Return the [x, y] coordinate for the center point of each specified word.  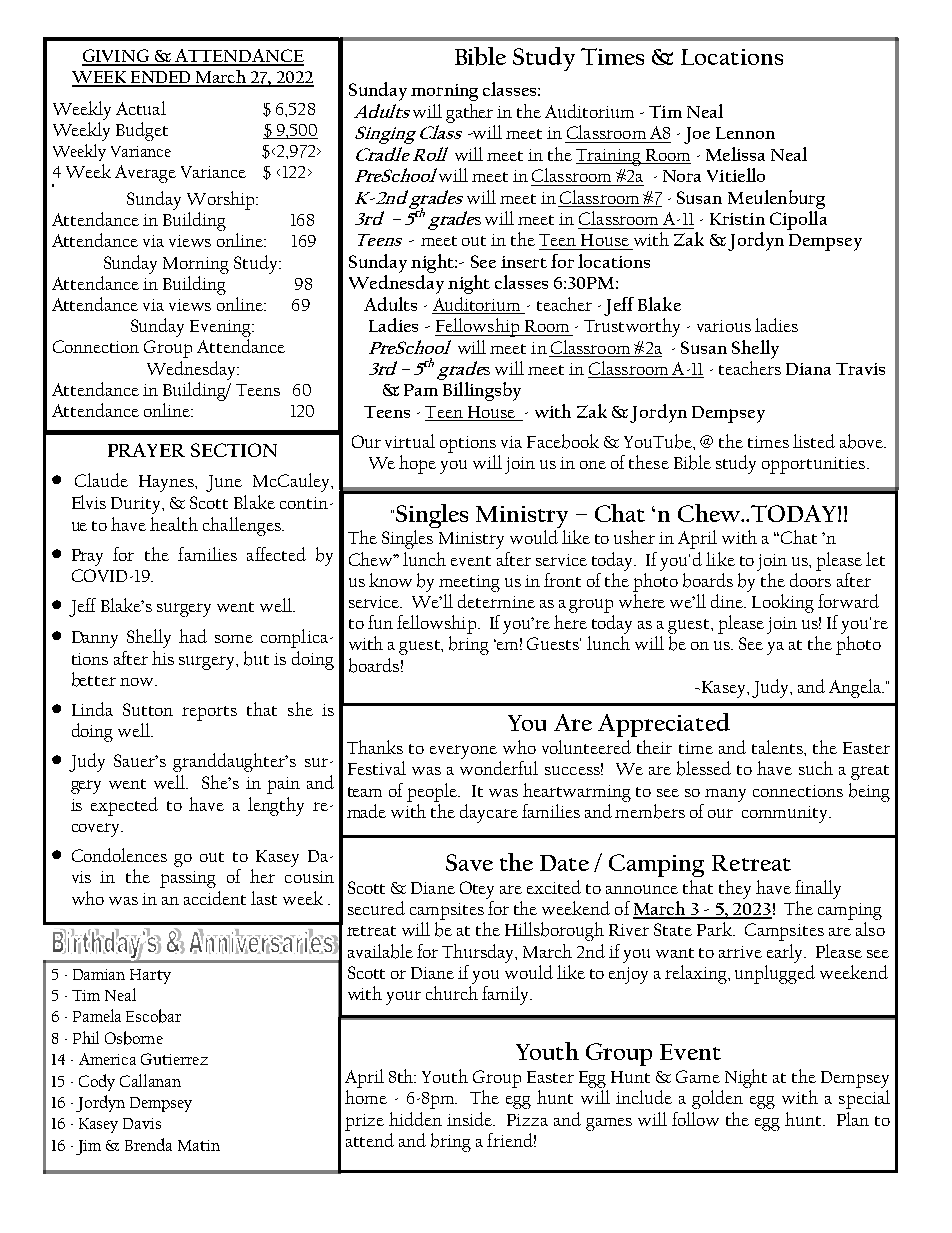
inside [471, 1119]
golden [717, 1099]
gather [469, 113]
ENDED [160, 78]
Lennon [745, 133]
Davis [142, 1123]
